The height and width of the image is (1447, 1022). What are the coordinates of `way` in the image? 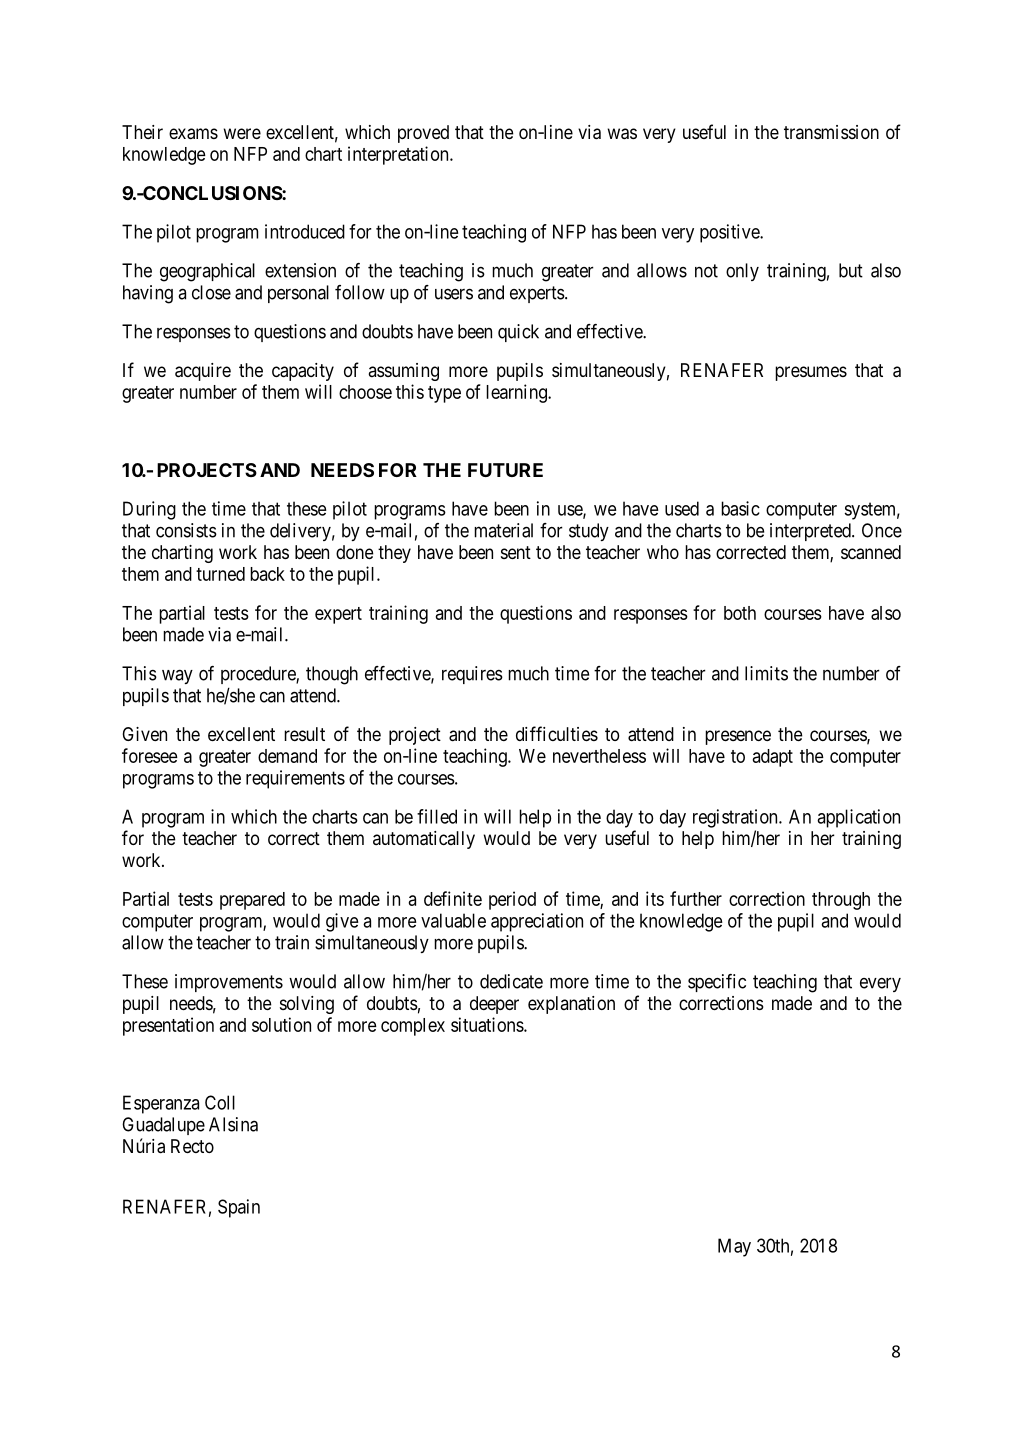 It's located at (177, 676).
